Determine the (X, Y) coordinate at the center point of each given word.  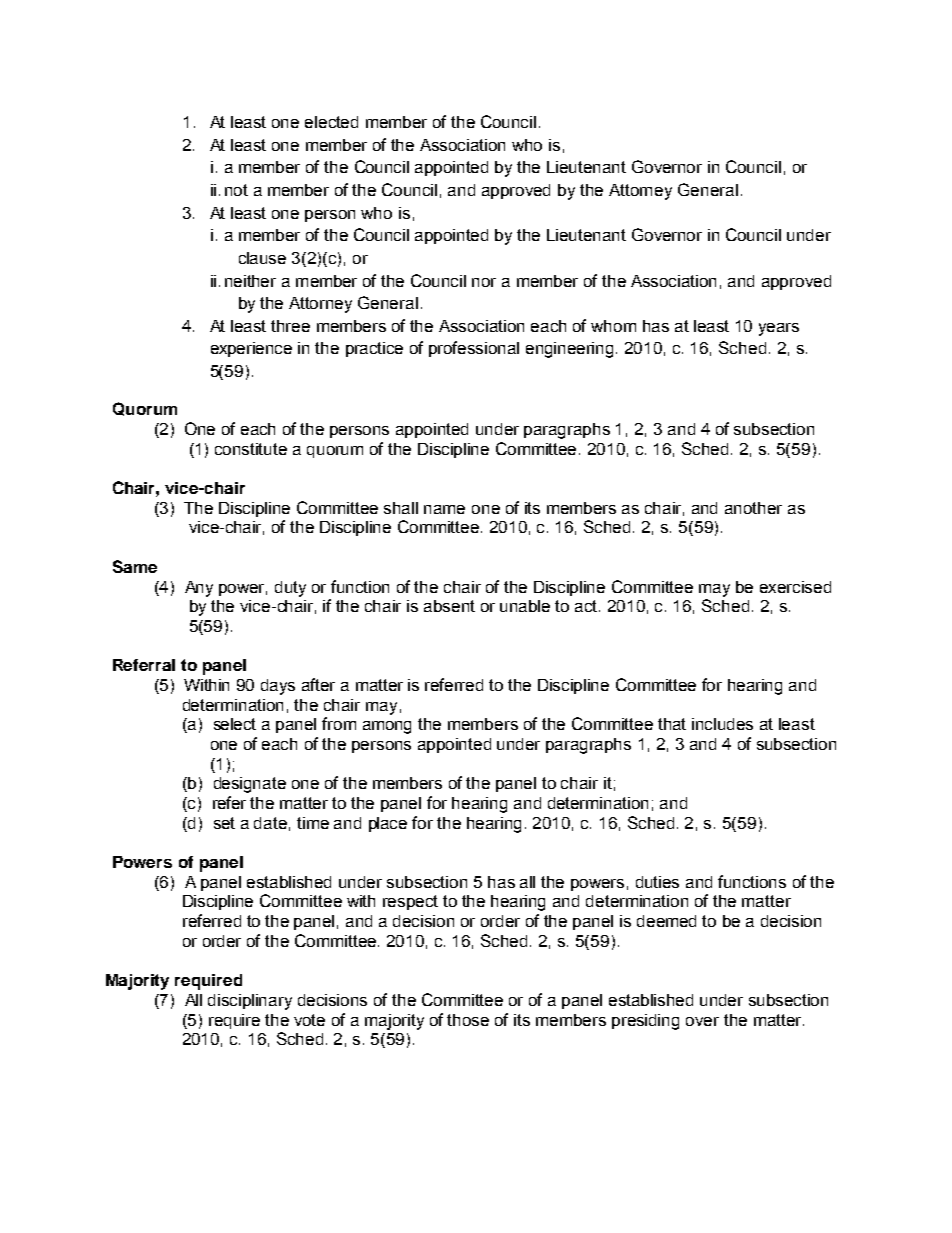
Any (199, 589)
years (779, 329)
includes (722, 724)
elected (331, 122)
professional (474, 349)
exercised (795, 587)
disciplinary (250, 1002)
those (468, 1020)
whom (613, 326)
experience (251, 349)
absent (449, 606)
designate (250, 785)
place (388, 824)
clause (262, 258)
